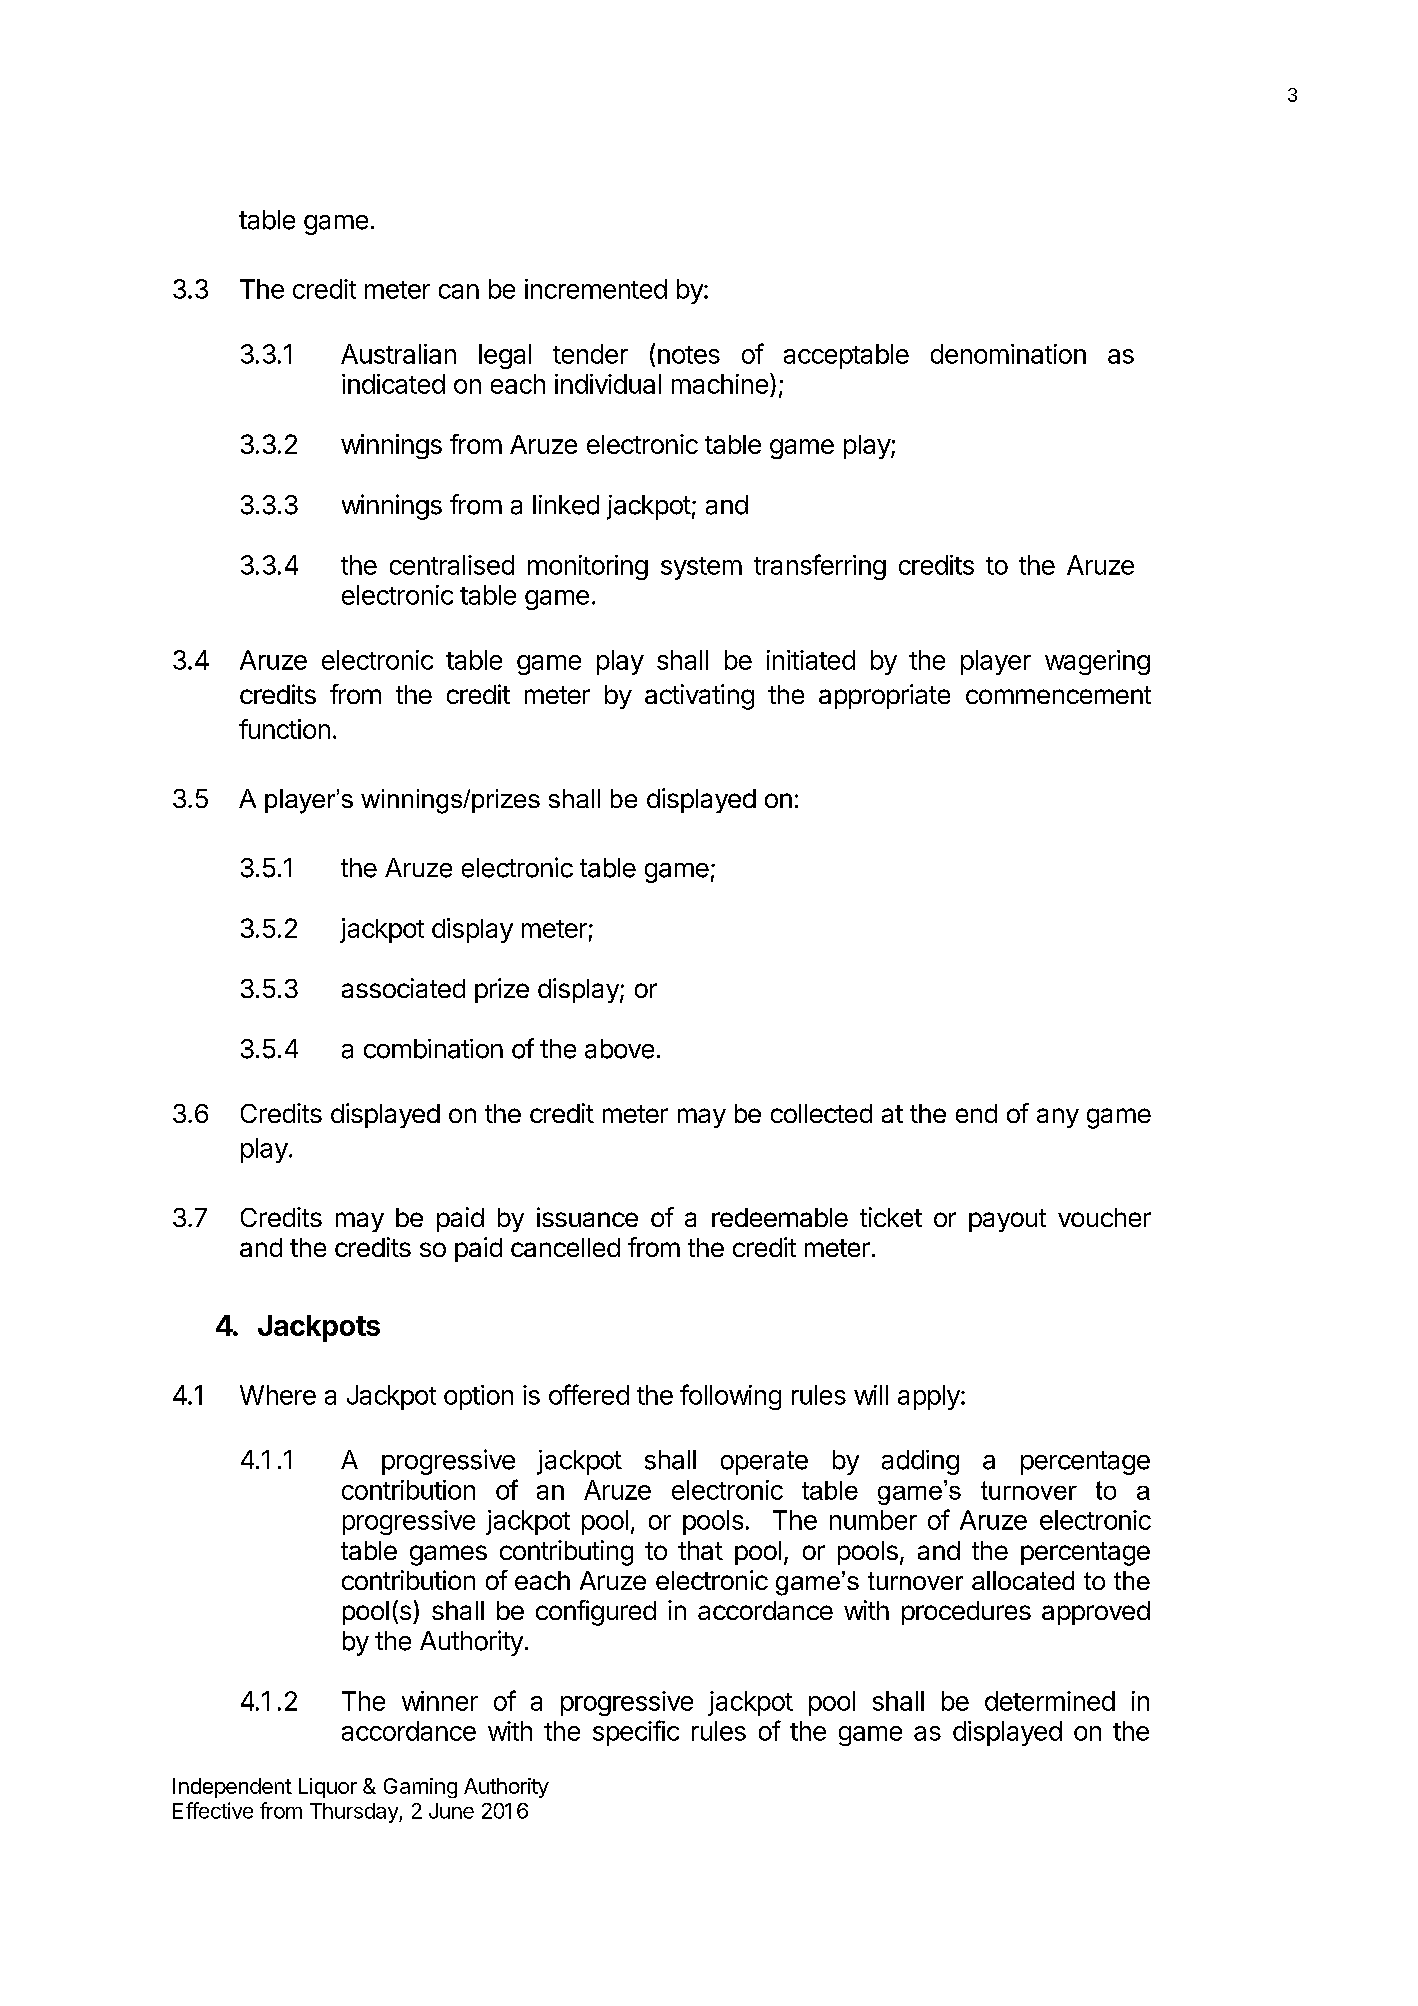  Describe the element at coordinates (328, 1788) in the screenshot. I see `Liquor` at that location.
